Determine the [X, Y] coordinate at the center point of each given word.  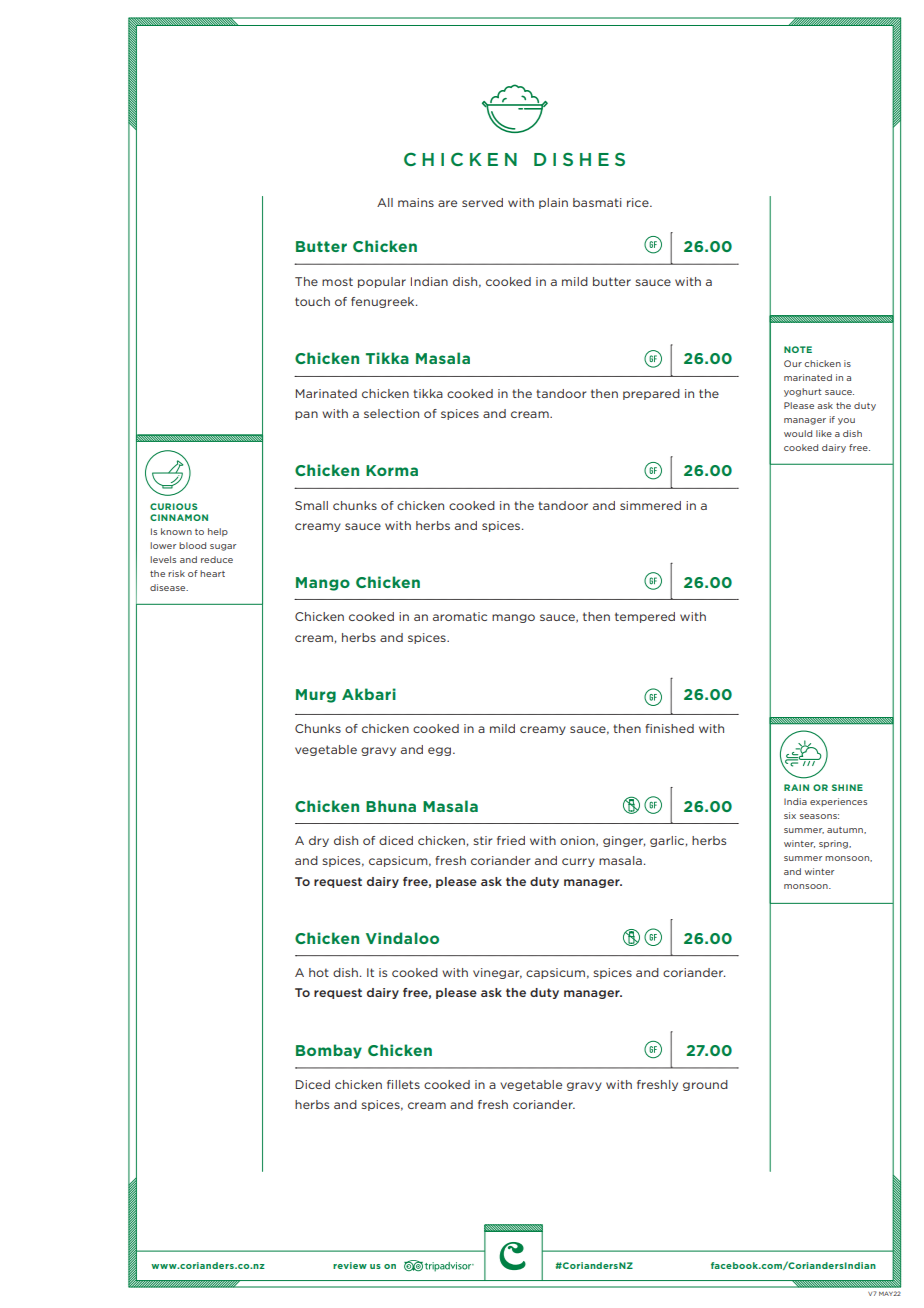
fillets [403, 1084]
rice [639, 202]
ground [705, 1085]
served [482, 202]
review [350, 1265]
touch [312, 301]
